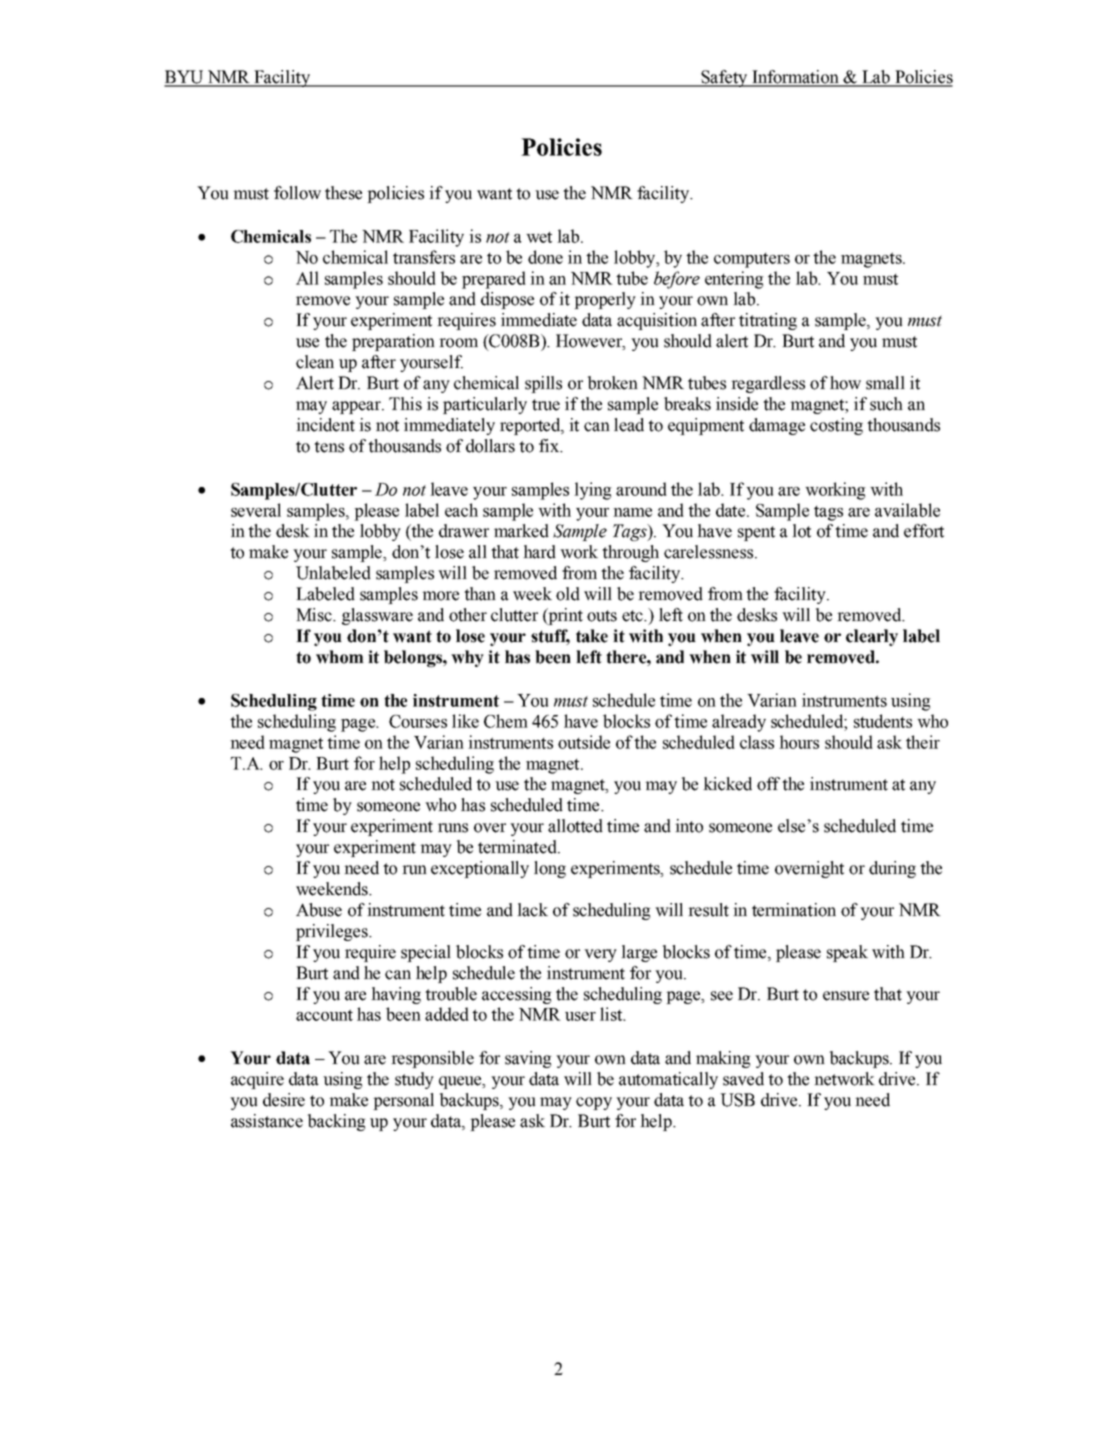  What do you see at coordinates (284, 1100) in the screenshot?
I see `desire` at bounding box center [284, 1100].
